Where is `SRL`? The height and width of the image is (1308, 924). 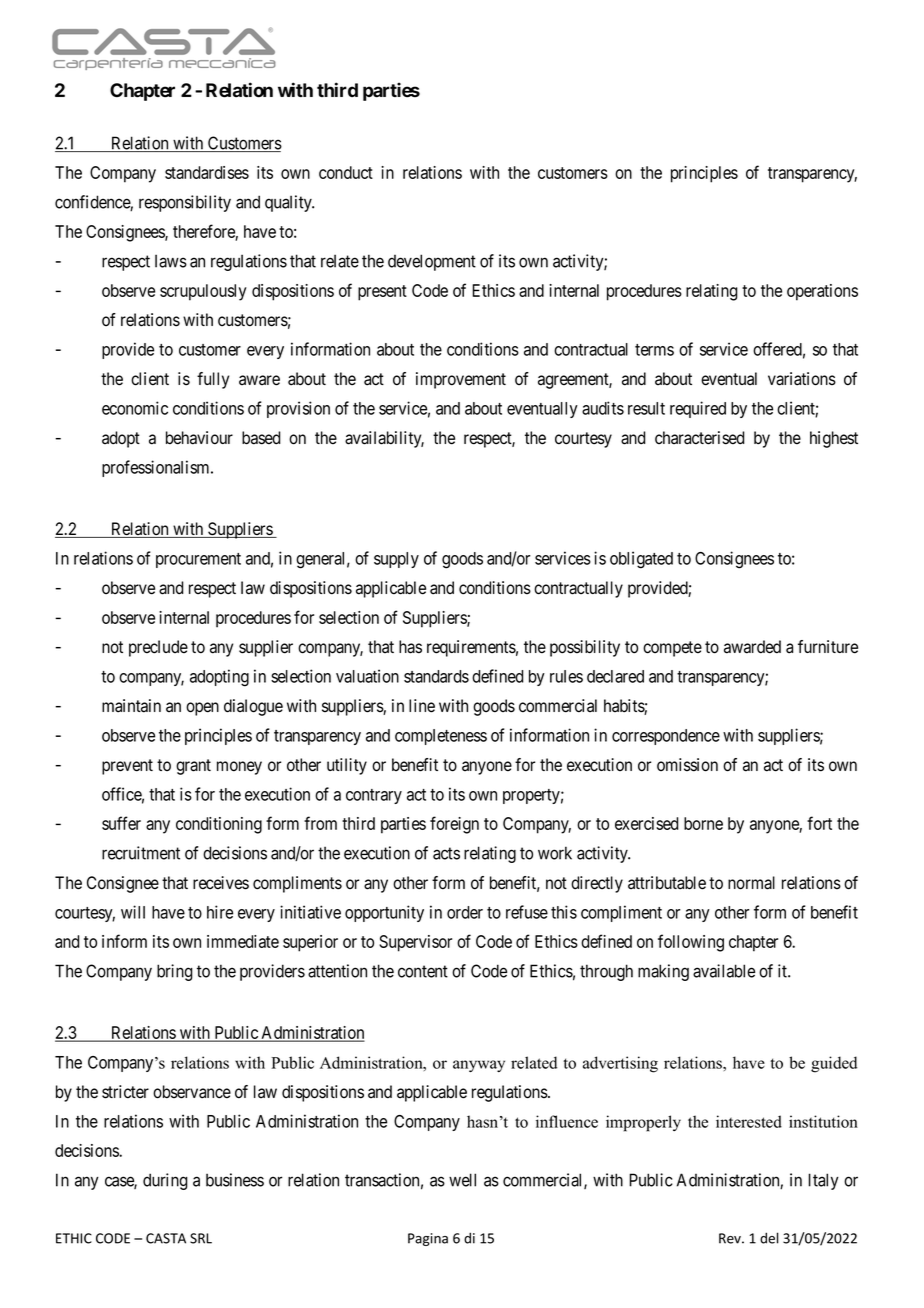
SRL is located at coordinates (201, 1238).
